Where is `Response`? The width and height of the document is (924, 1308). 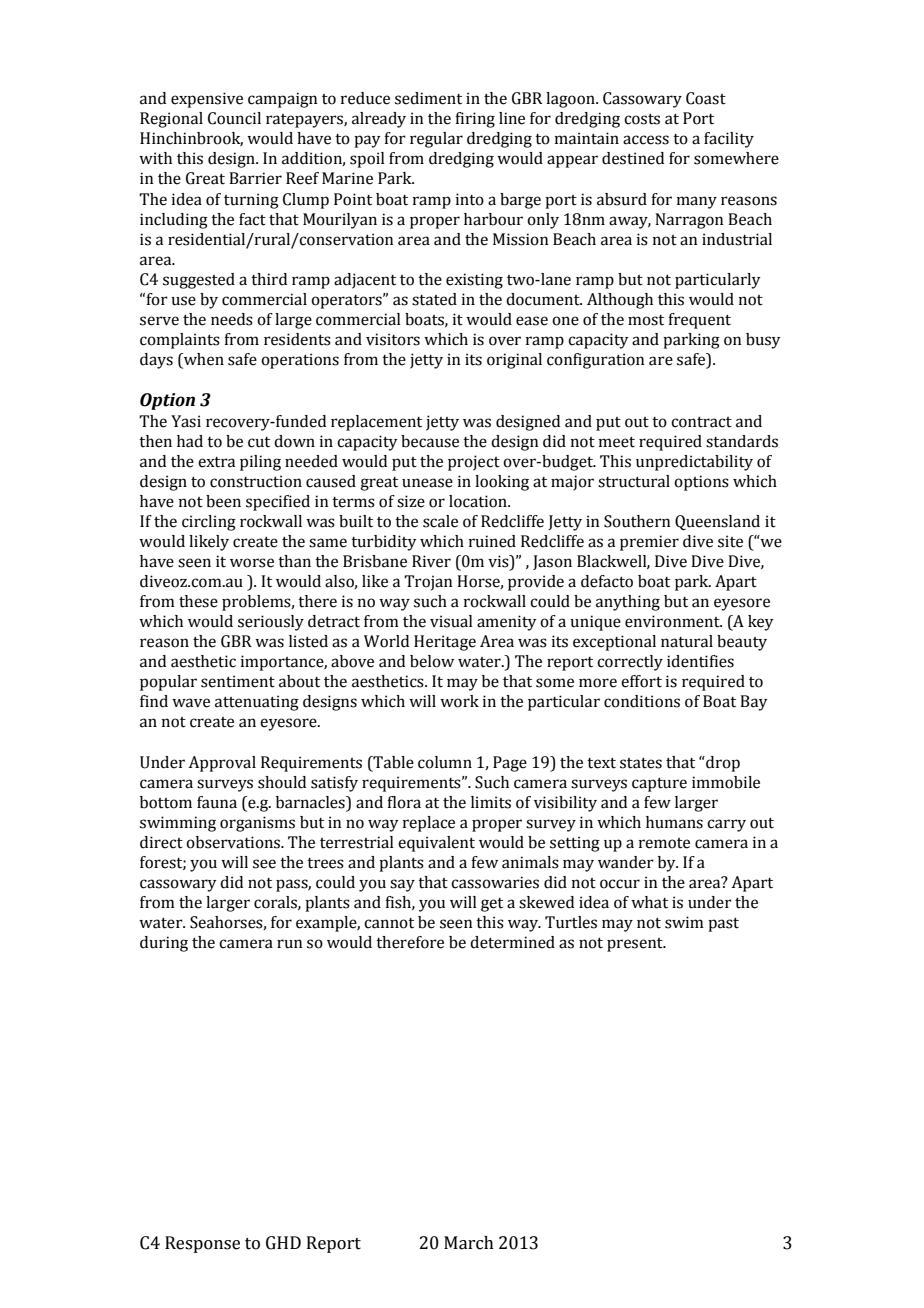 Response is located at coordinates (202, 1244).
